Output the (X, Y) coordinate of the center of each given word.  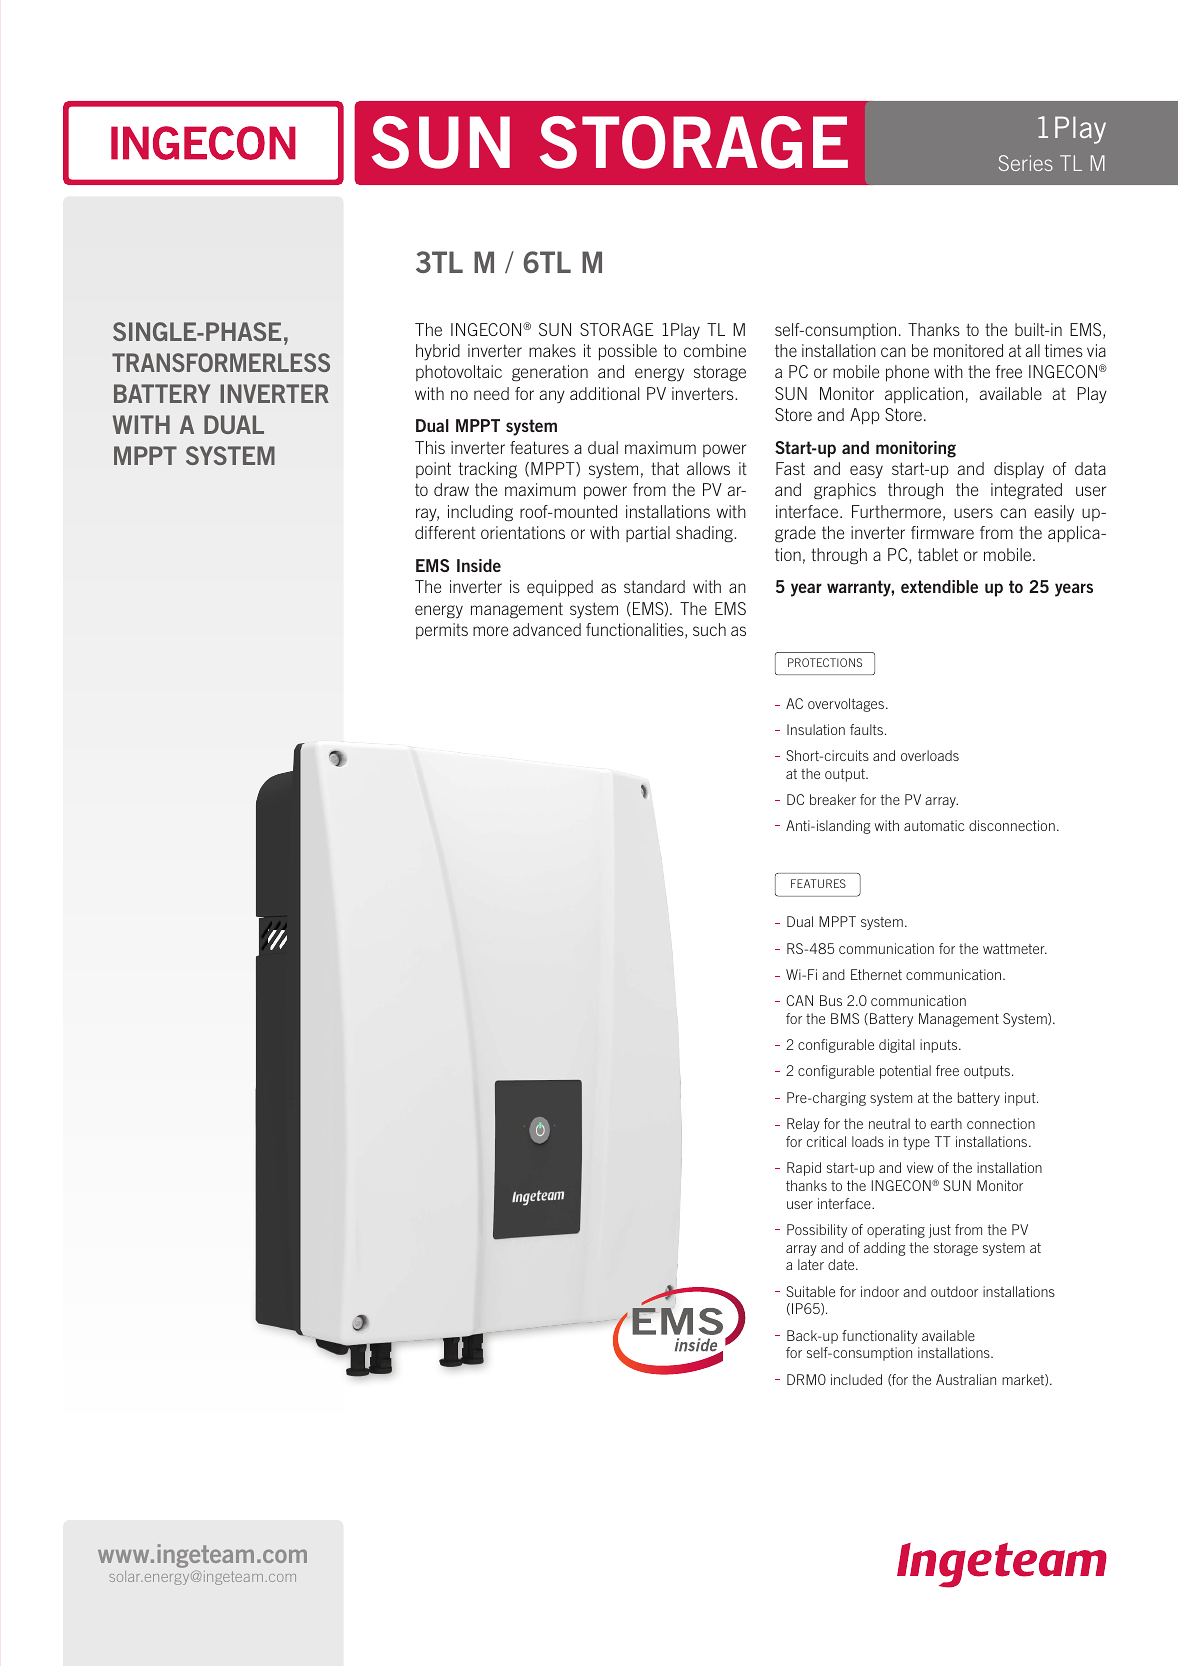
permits (442, 631)
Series (1026, 163)
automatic (934, 825)
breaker (833, 799)
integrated (1026, 491)
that (665, 468)
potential (905, 1072)
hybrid (438, 352)
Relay (803, 1125)
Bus (831, 1000)
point (433, 470)
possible (628, 352)
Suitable (810, 1291)
